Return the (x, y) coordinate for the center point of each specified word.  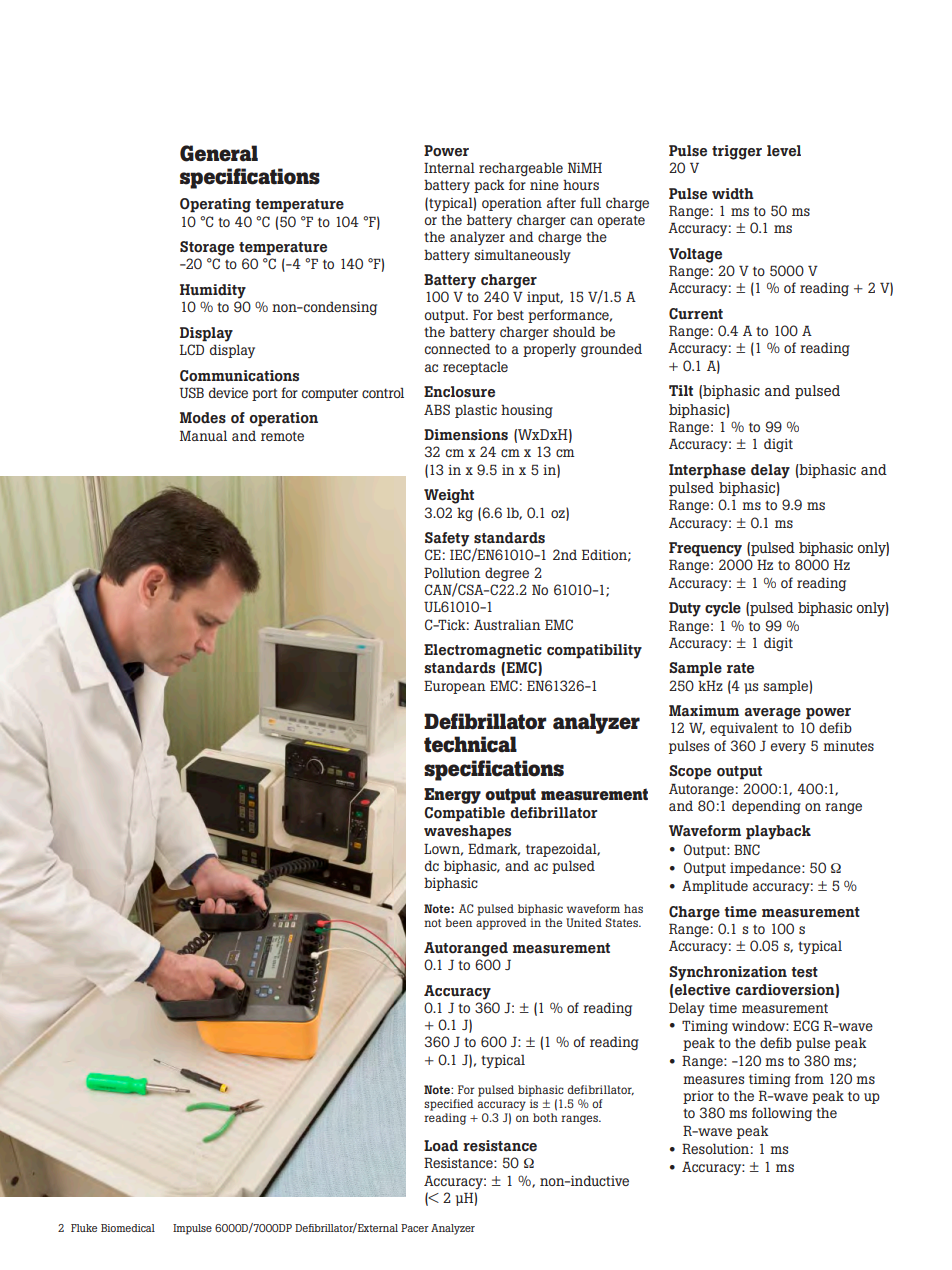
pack (489, 186)
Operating (215, 205)
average (773, 714)
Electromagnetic (483, 651)
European (455, 687)
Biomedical (128, 1228)
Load (441, 1146)
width (733, 193)
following (782, 1114)
